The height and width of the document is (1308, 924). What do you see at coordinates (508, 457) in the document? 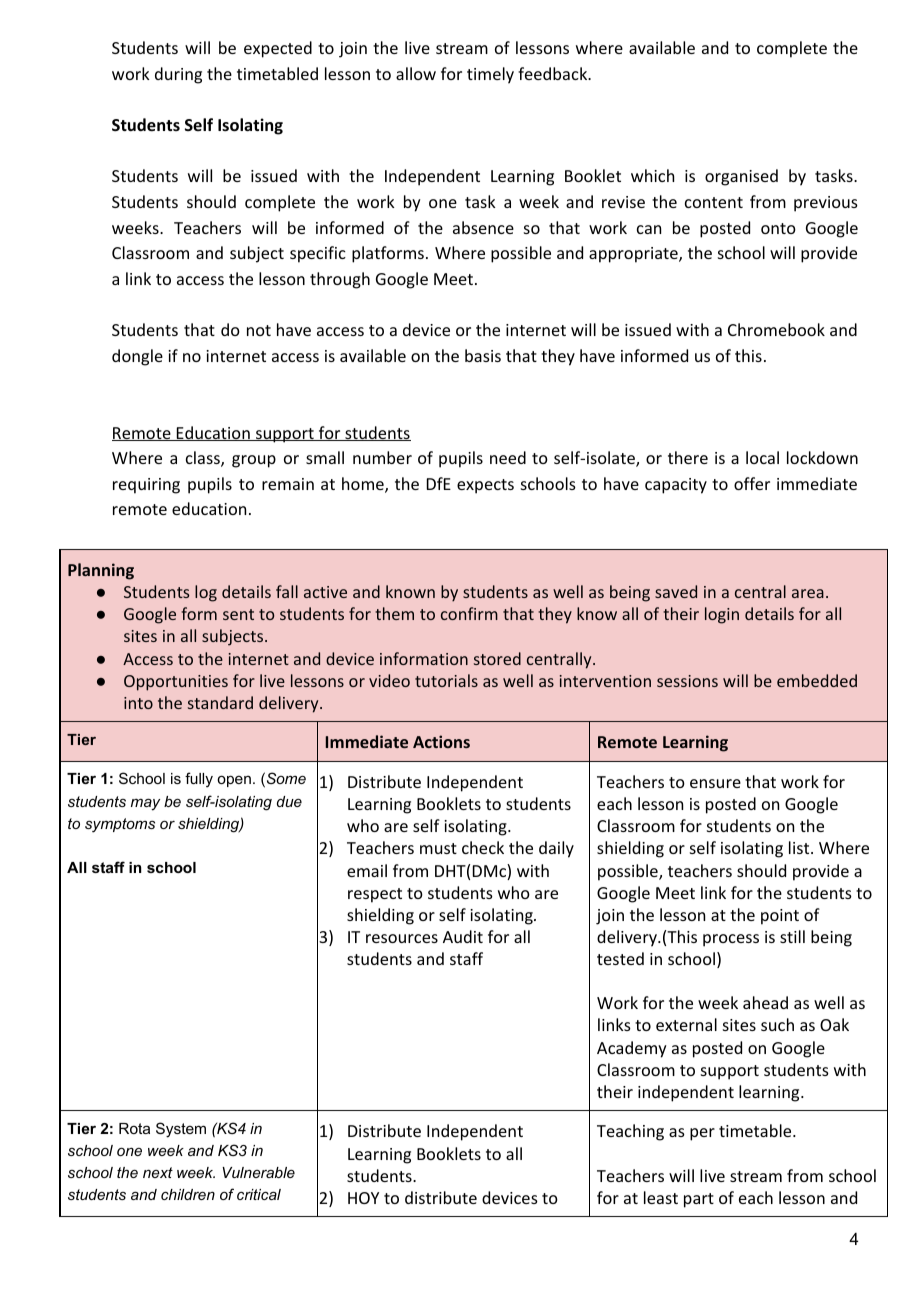
I see `need` at bounding box center [508, 457].
